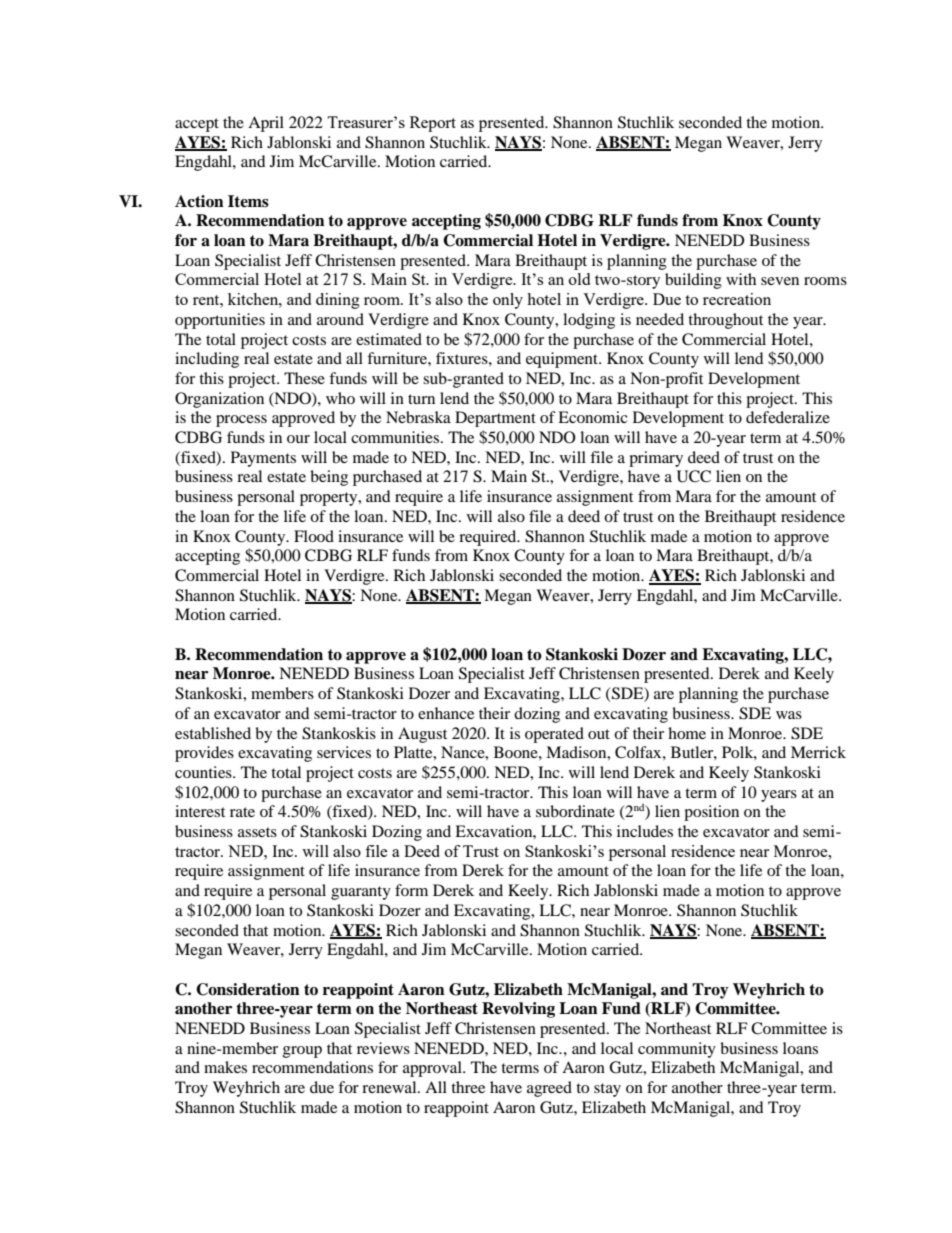 Image resolution: width=952 pixels, height=1233 pixels. I want to click on April, so click(266, 124).
